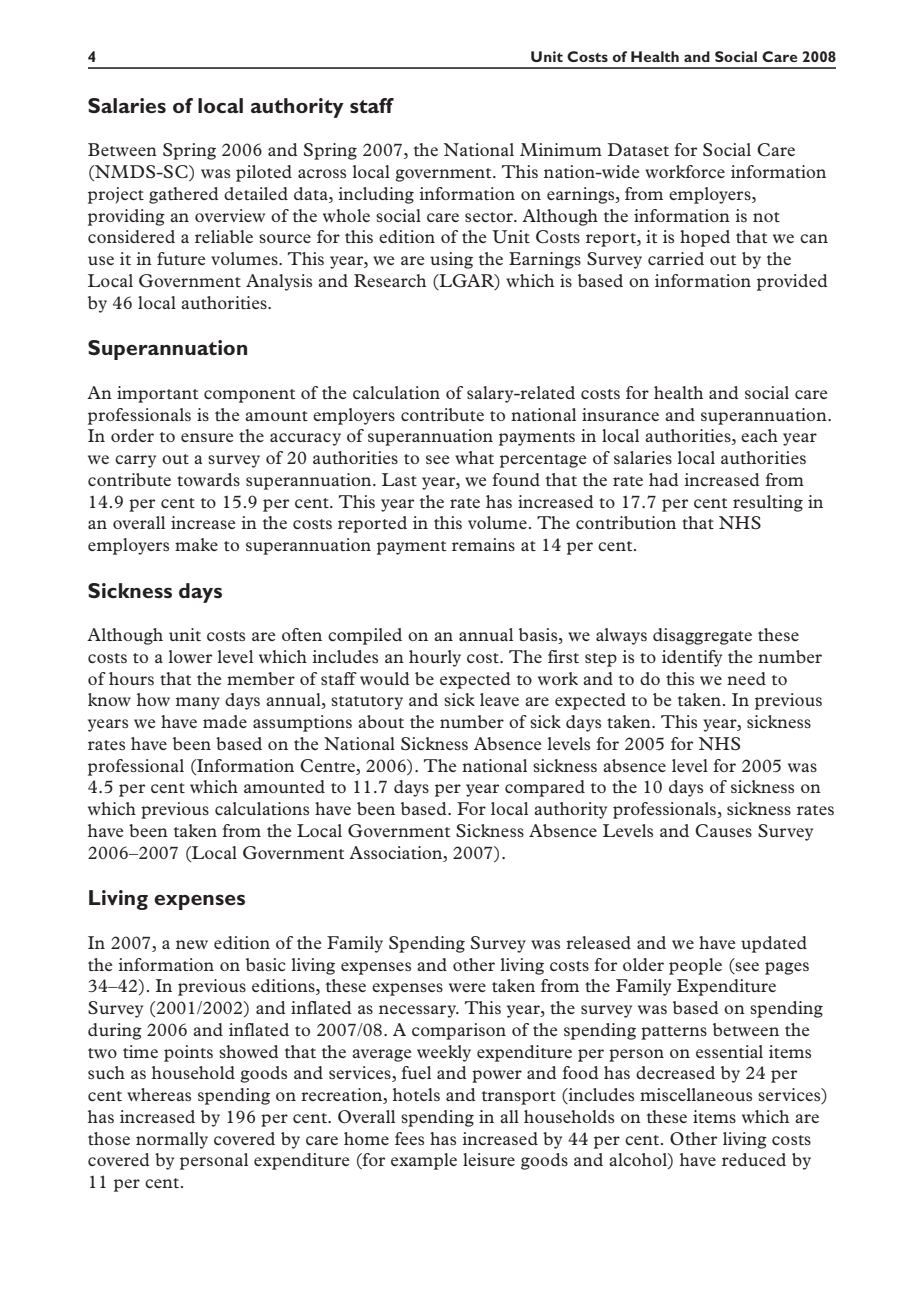 Image resolution: width=924 pixels, height=1308 pixels. What do you see at coordinates (190, 656) in the page?
I see `lower` at bounding box center [190, 656].
